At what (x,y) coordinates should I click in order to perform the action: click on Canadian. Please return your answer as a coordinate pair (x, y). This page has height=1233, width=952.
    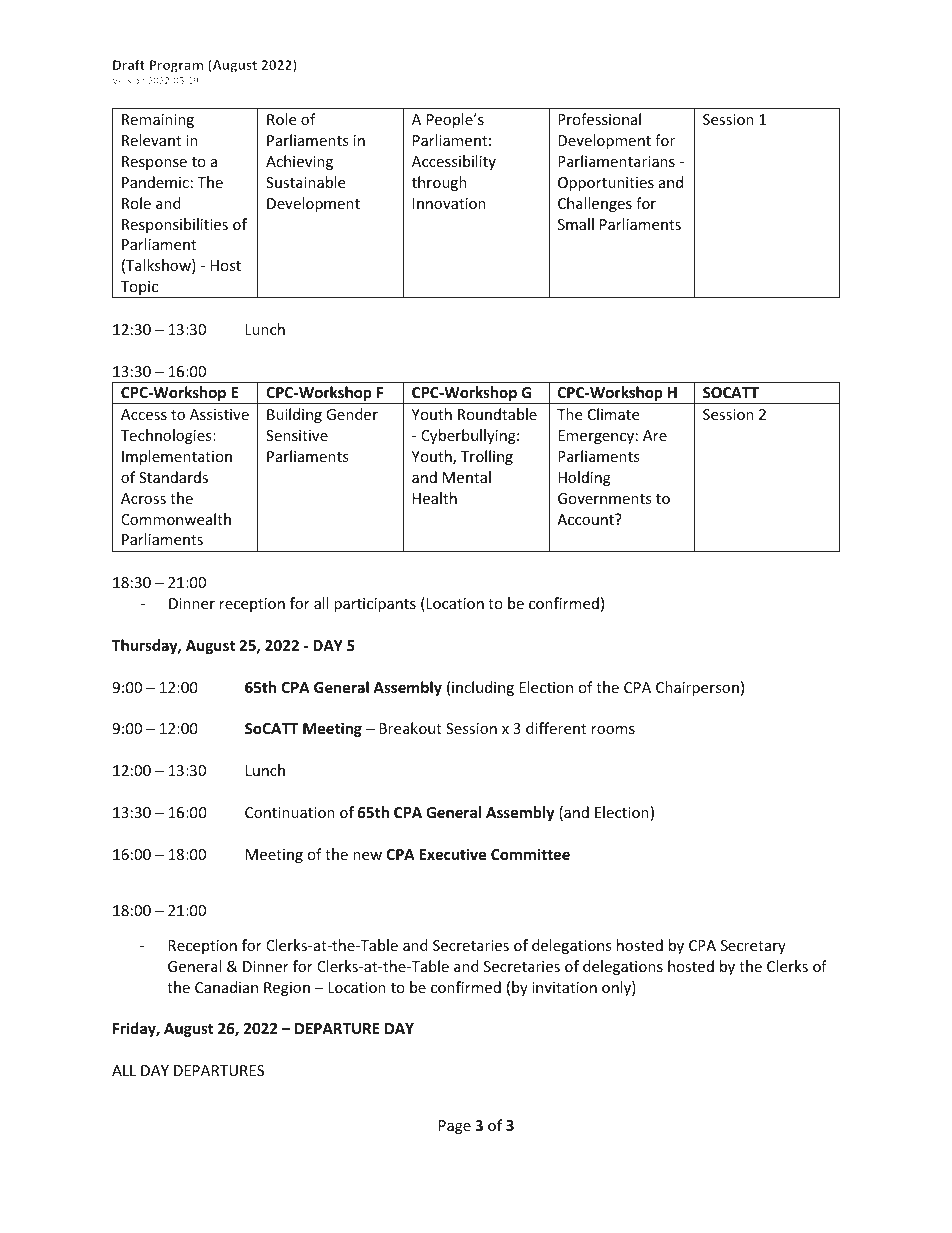
    Looking at the image, I should click on (226, 987).
